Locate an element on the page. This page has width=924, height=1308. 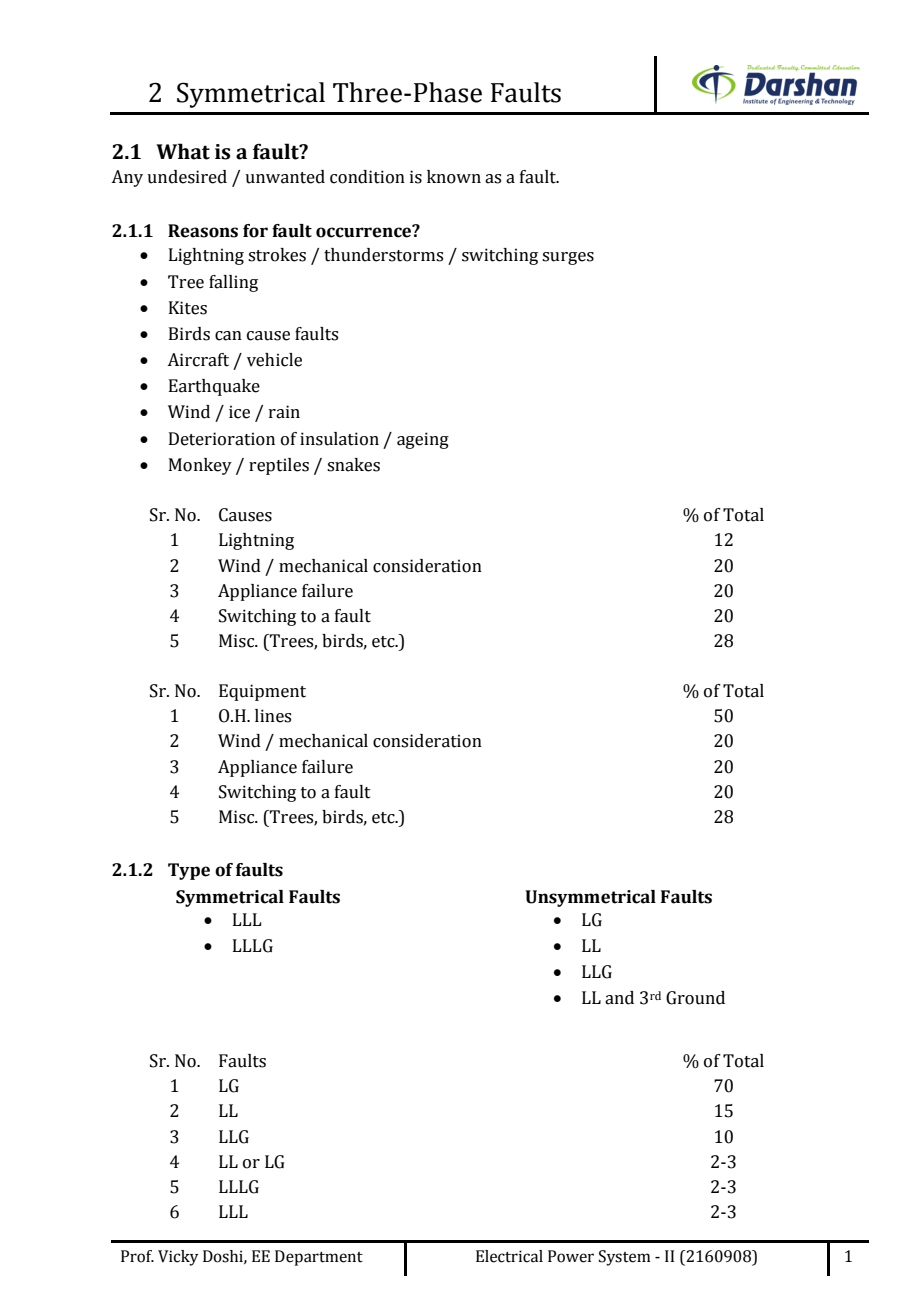
surges is located at coordinates (568, 258).
